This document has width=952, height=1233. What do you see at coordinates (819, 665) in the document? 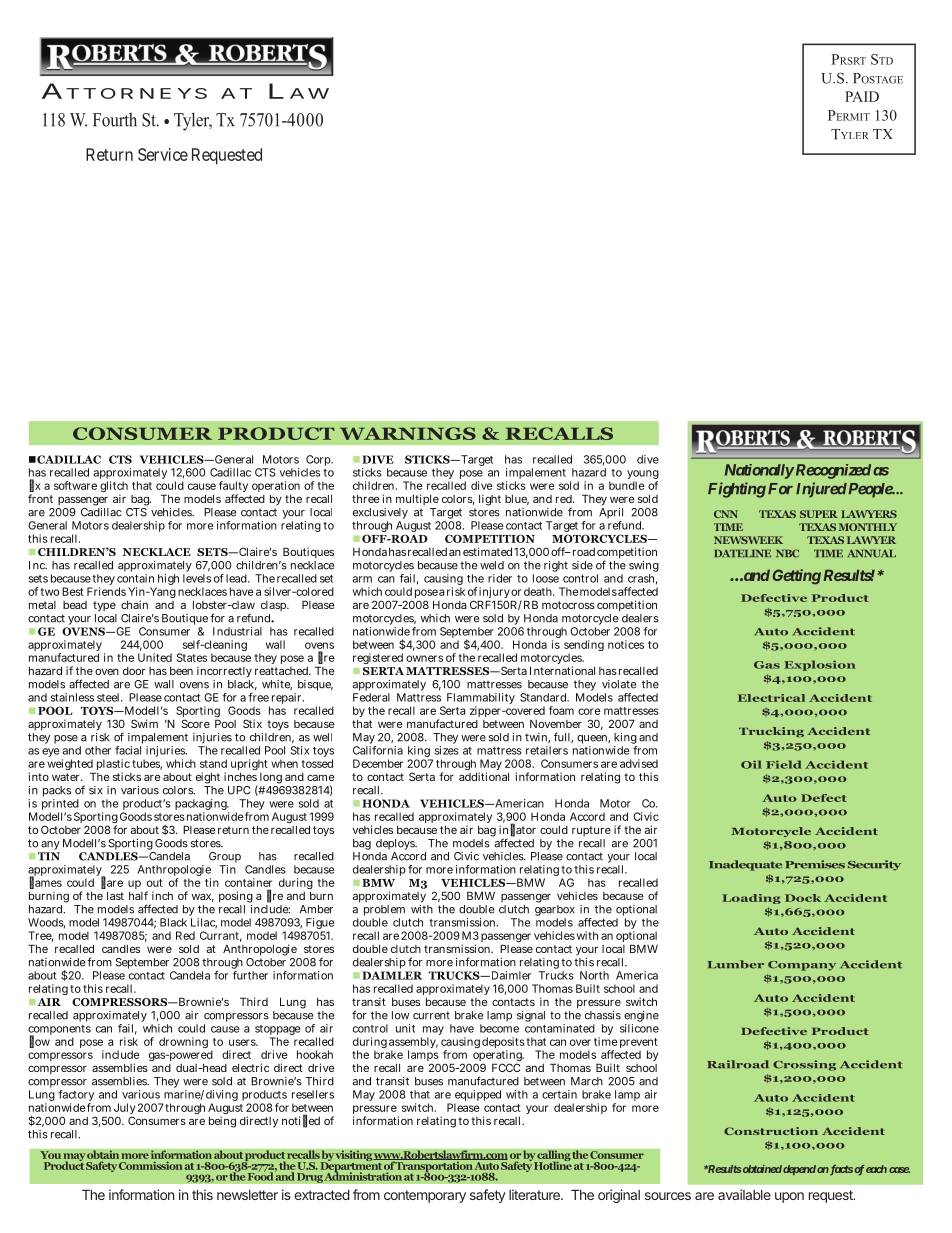
I see `Explosion` at bounding box center [819, 665].
